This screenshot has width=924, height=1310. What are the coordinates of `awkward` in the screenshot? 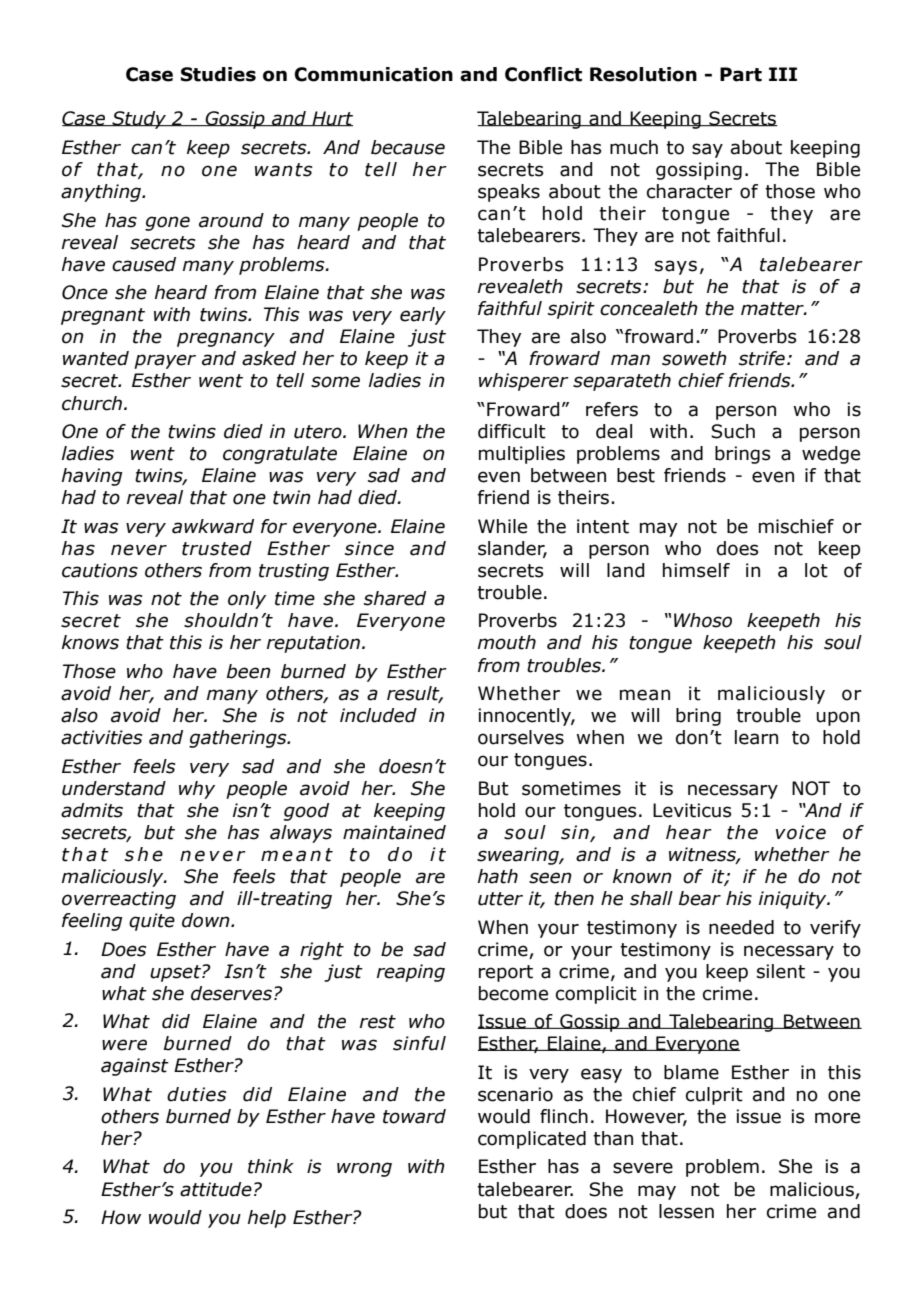 It's located at (213, 526).
